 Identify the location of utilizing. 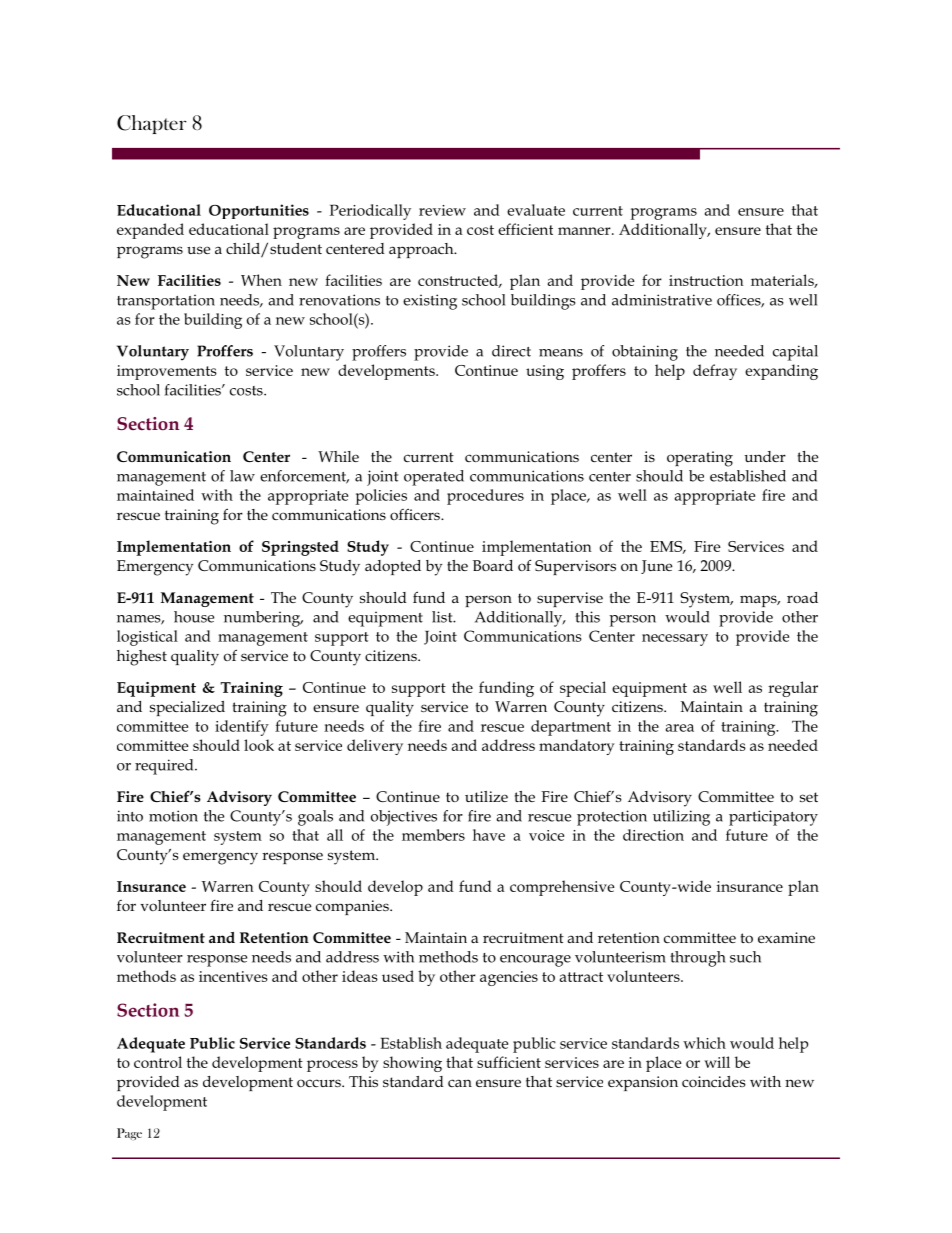
(681, 818).
